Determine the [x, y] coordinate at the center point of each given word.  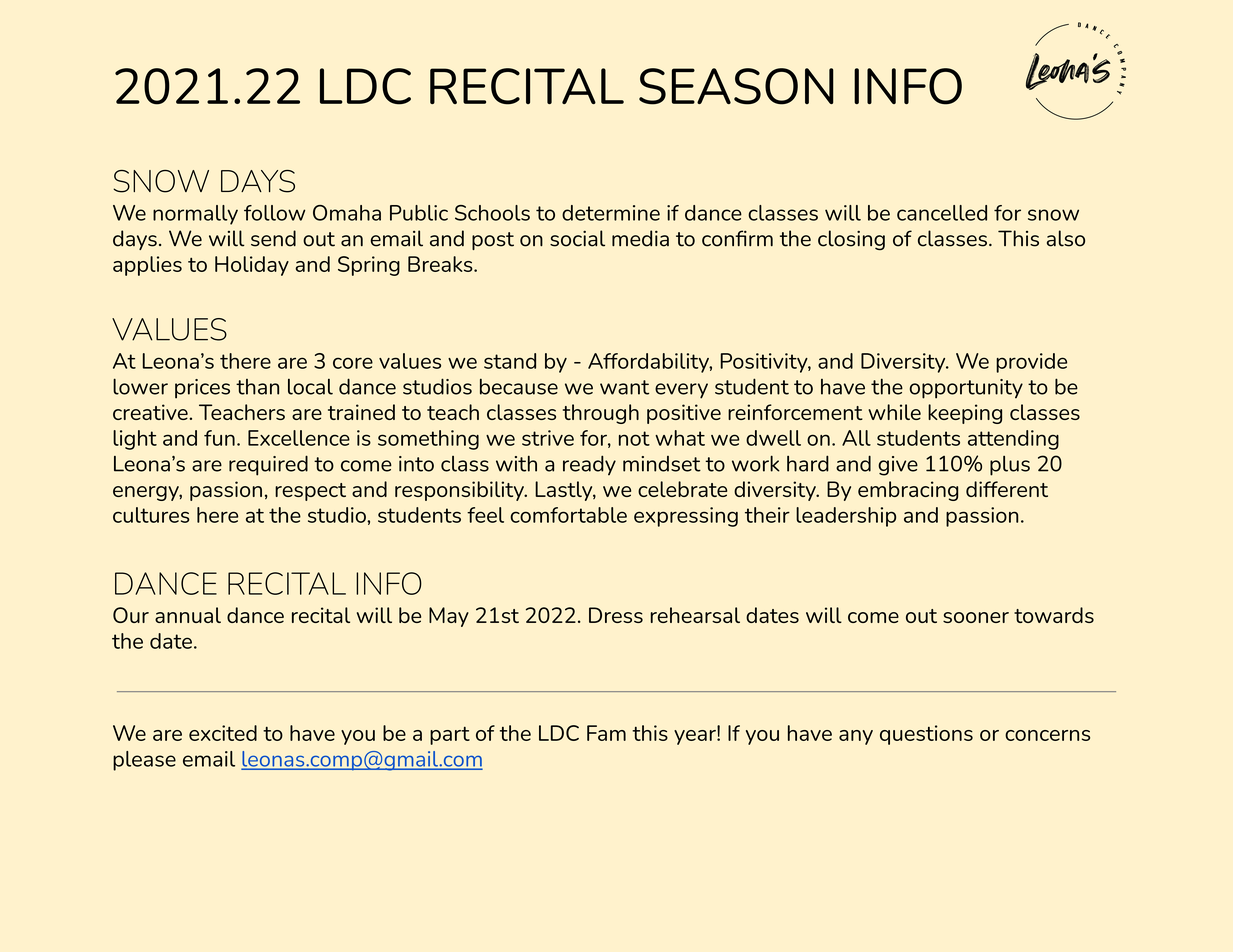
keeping [965, 414]
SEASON [736, 86]
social [577, 238]
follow [274, 213]
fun [219, 438]
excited [223, 733]
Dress [616, 615]
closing [851, 240]
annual [188, 615]
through [601, 414]
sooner [976, 617]
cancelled [942, 213]
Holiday [252, 266]
